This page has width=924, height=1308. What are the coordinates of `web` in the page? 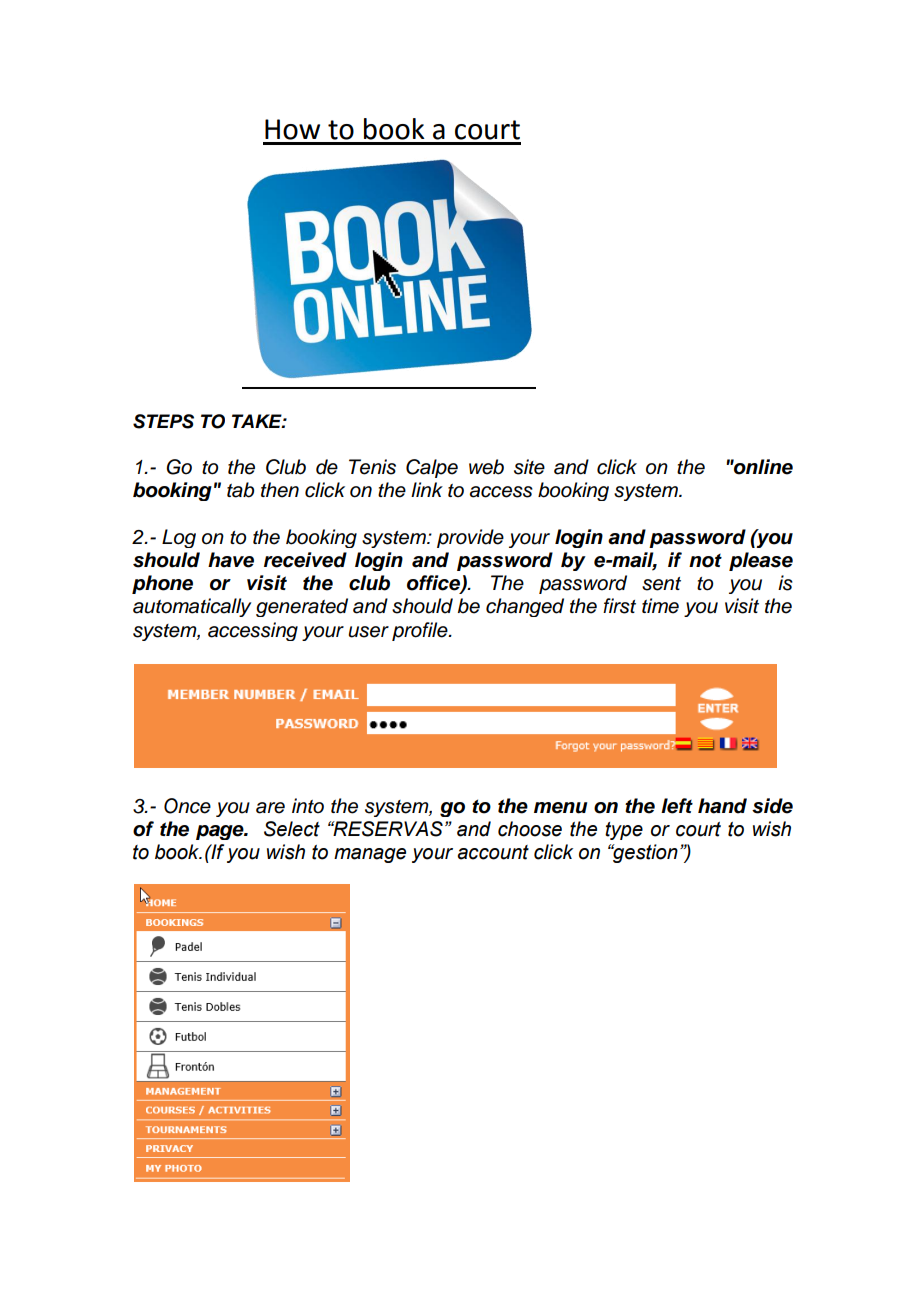 It's located at (486, 467).
